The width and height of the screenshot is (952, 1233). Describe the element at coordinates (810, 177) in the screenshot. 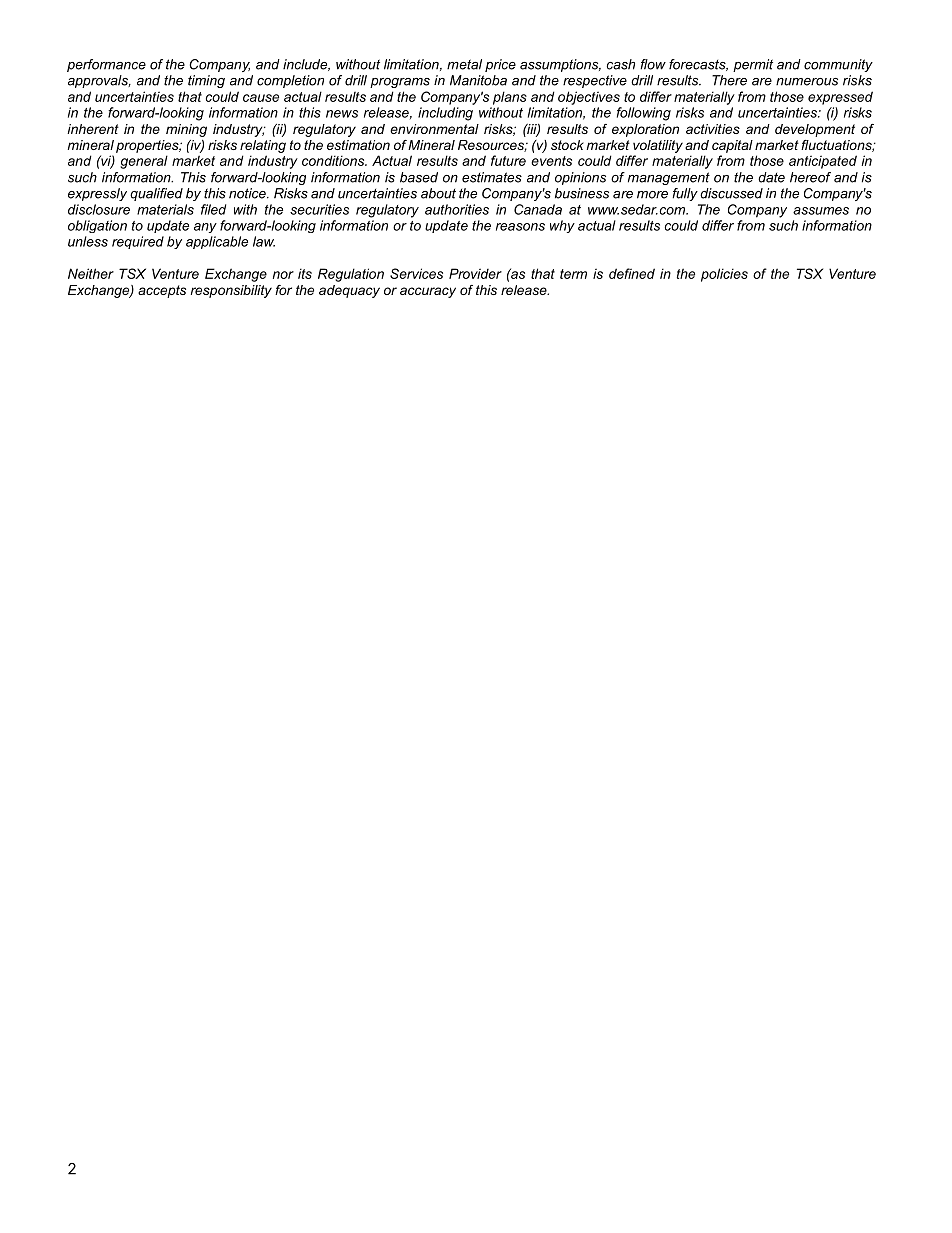

I see `hereof` at that location.
